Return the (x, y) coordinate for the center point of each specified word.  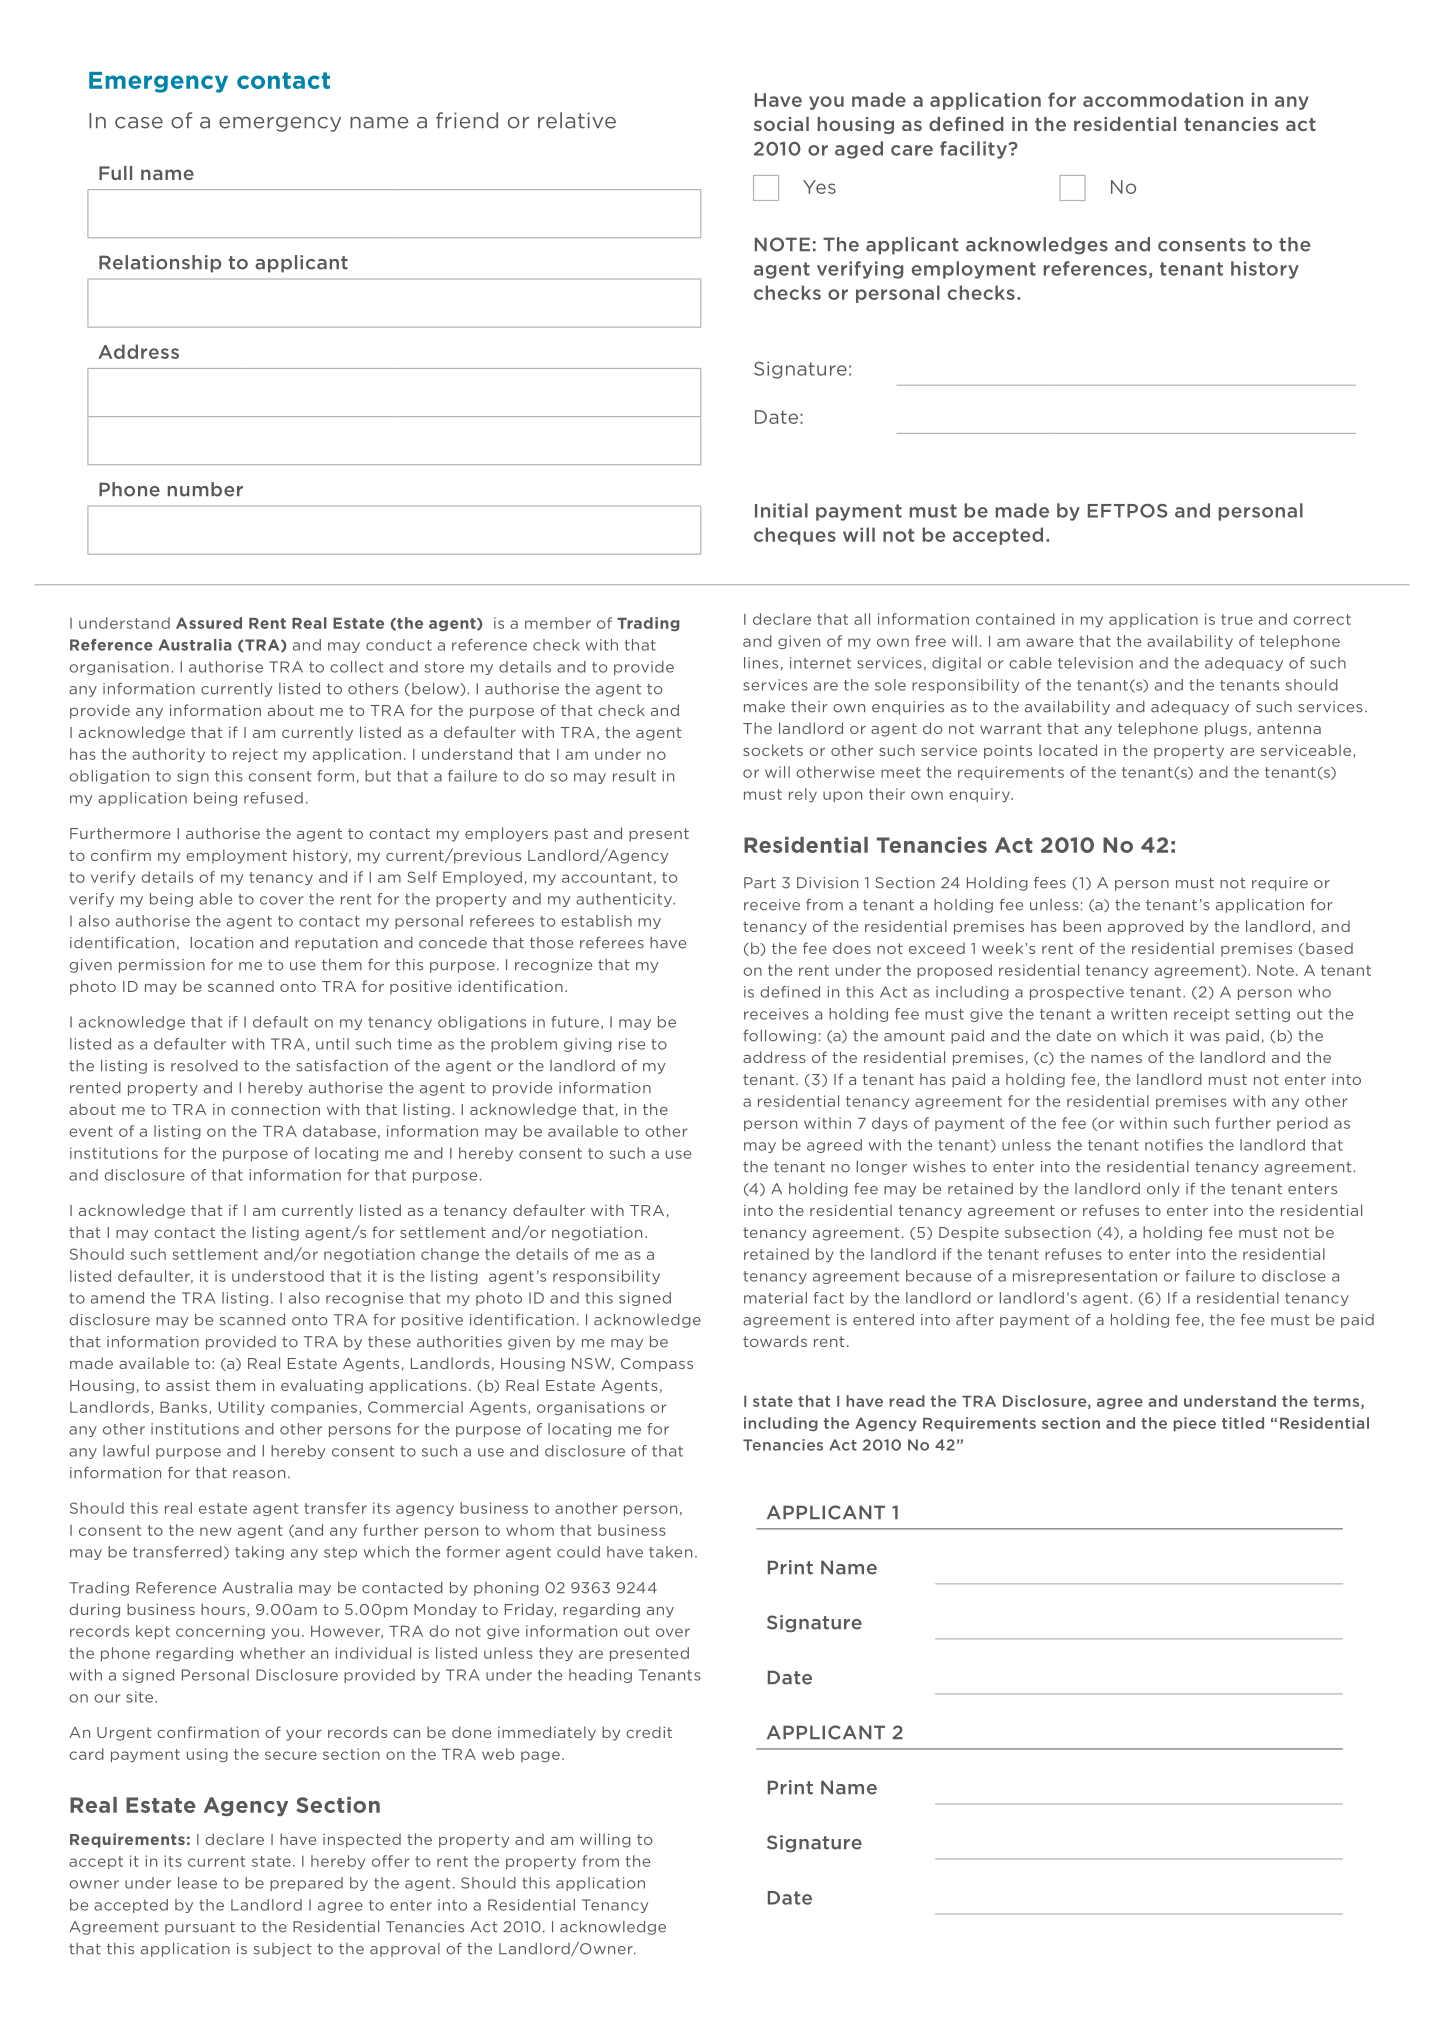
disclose (1294, 1276)
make (764, 707)
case (139, 123)
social (781, 124)
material (775, 1298)
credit (649, 1732)
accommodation (1163, 99)
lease (197, 1883)
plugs (1226, 729)
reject (255, 755)
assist (188, 1385)
